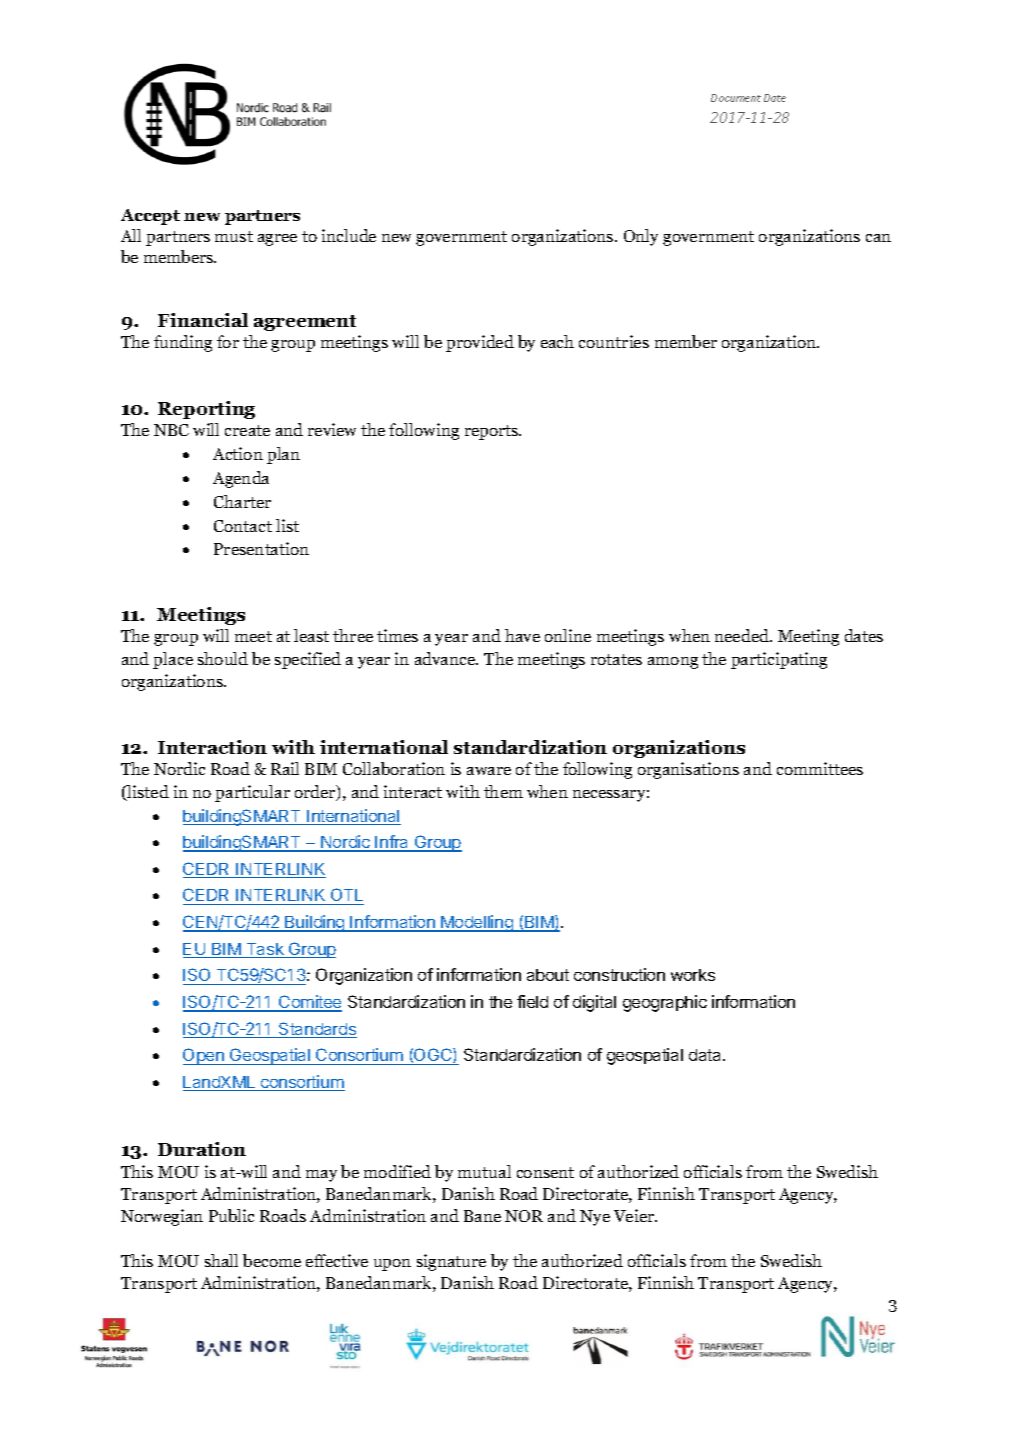  What do you see at coordinates (231, 1215) in the image?
I see `Public` at bounding box center [231, 1215].
